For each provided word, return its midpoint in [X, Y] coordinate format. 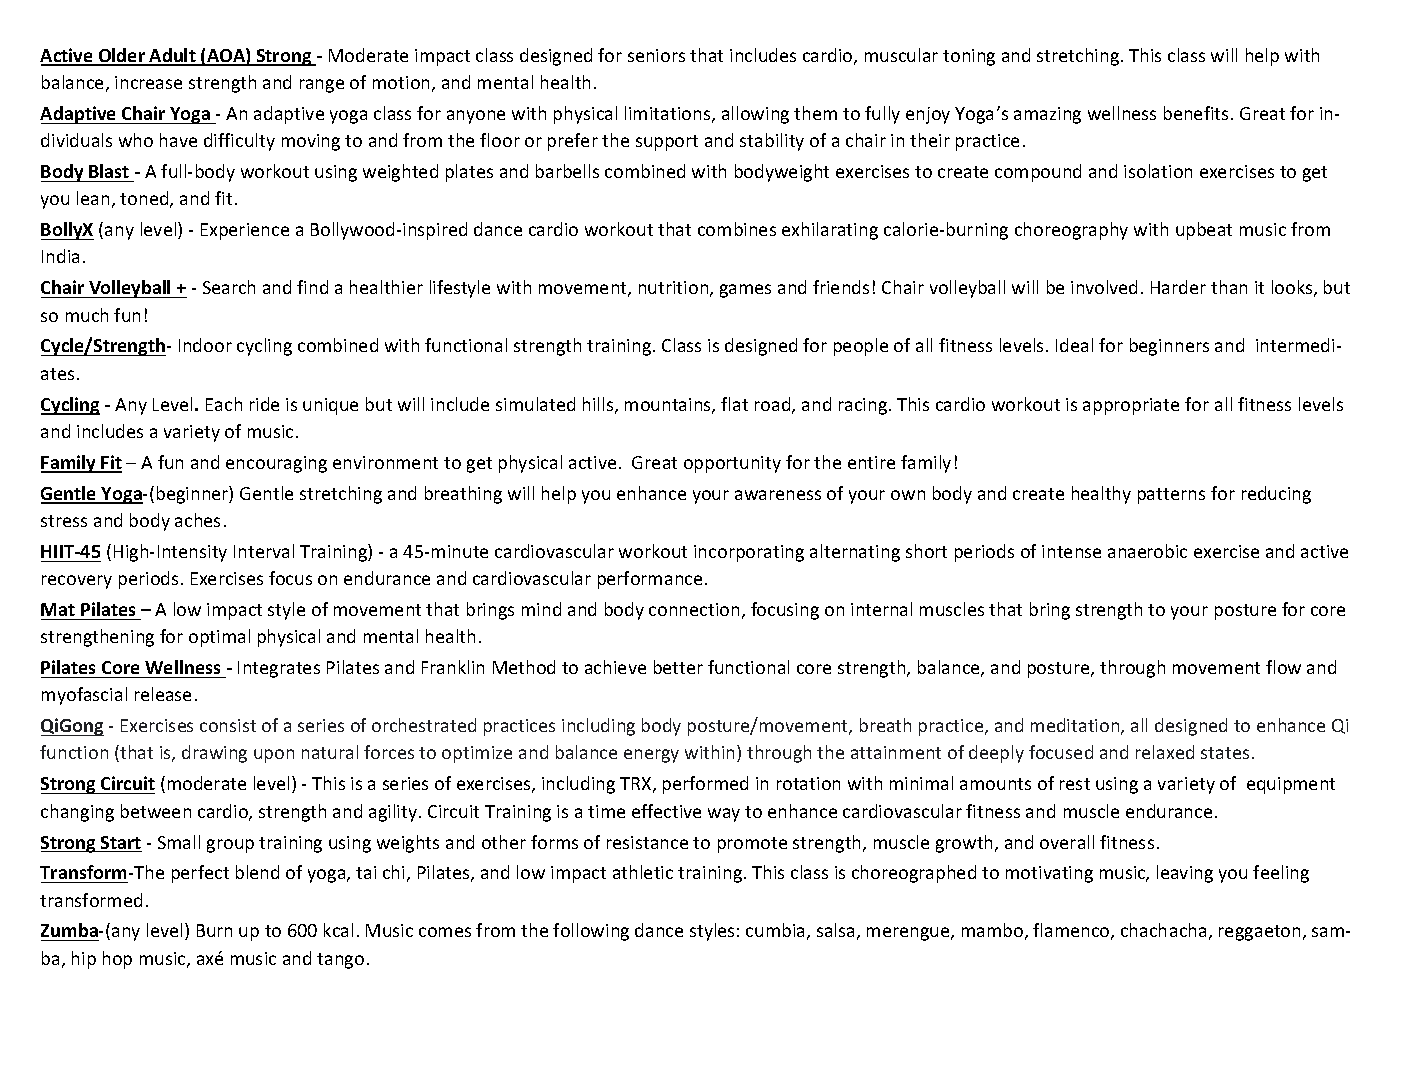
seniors [656, 55]
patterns [1171, 496]
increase [148, 82]
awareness [778, 495]
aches [197, 520]
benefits [1196, 113]
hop [117, 960]
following [591, 932]
